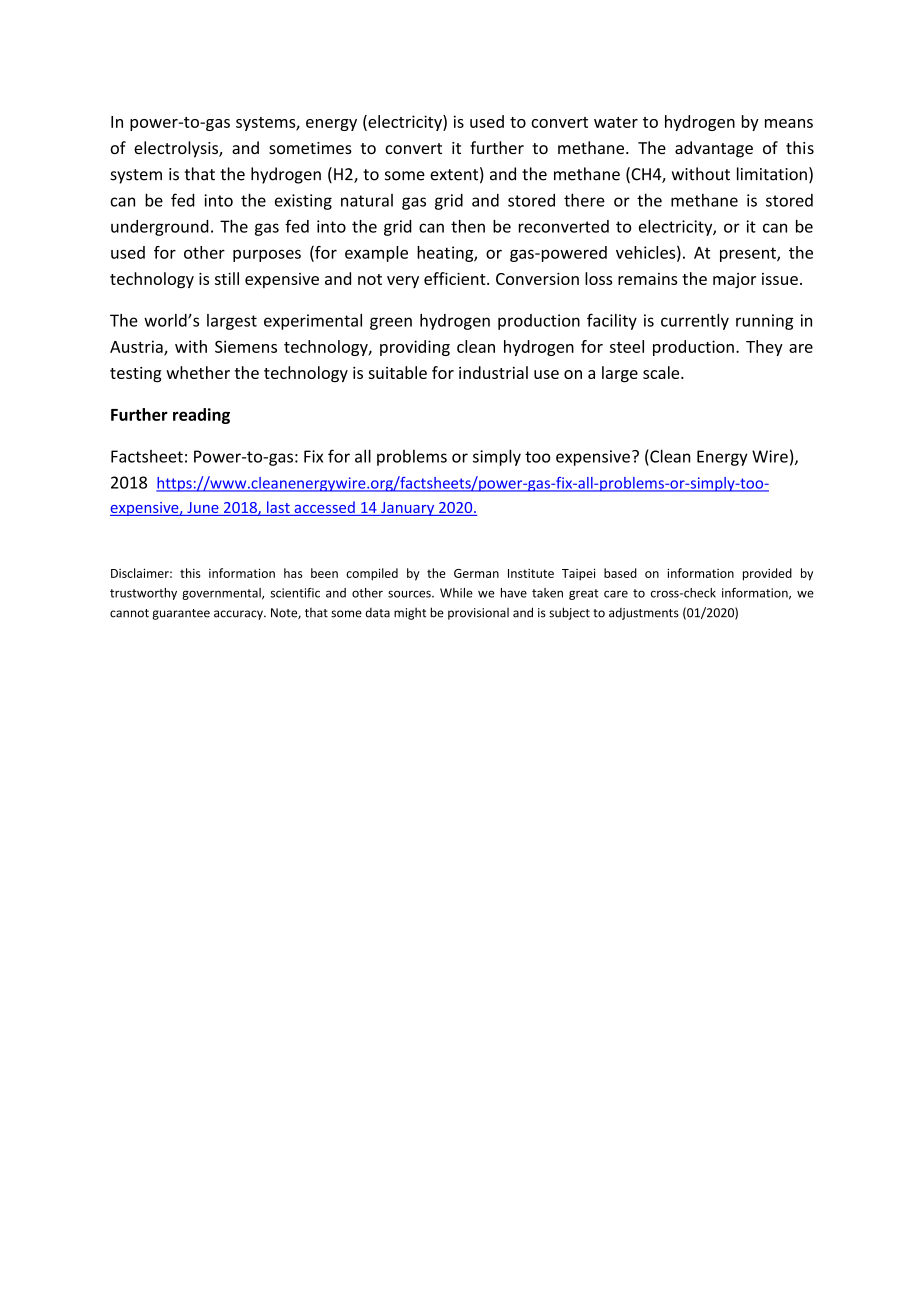 The width and height of the screenshot is (924, 1308). What do you see at coordinates (303, 202) in the screenshot?
I see `existing` at bounding box center [303, 202].
